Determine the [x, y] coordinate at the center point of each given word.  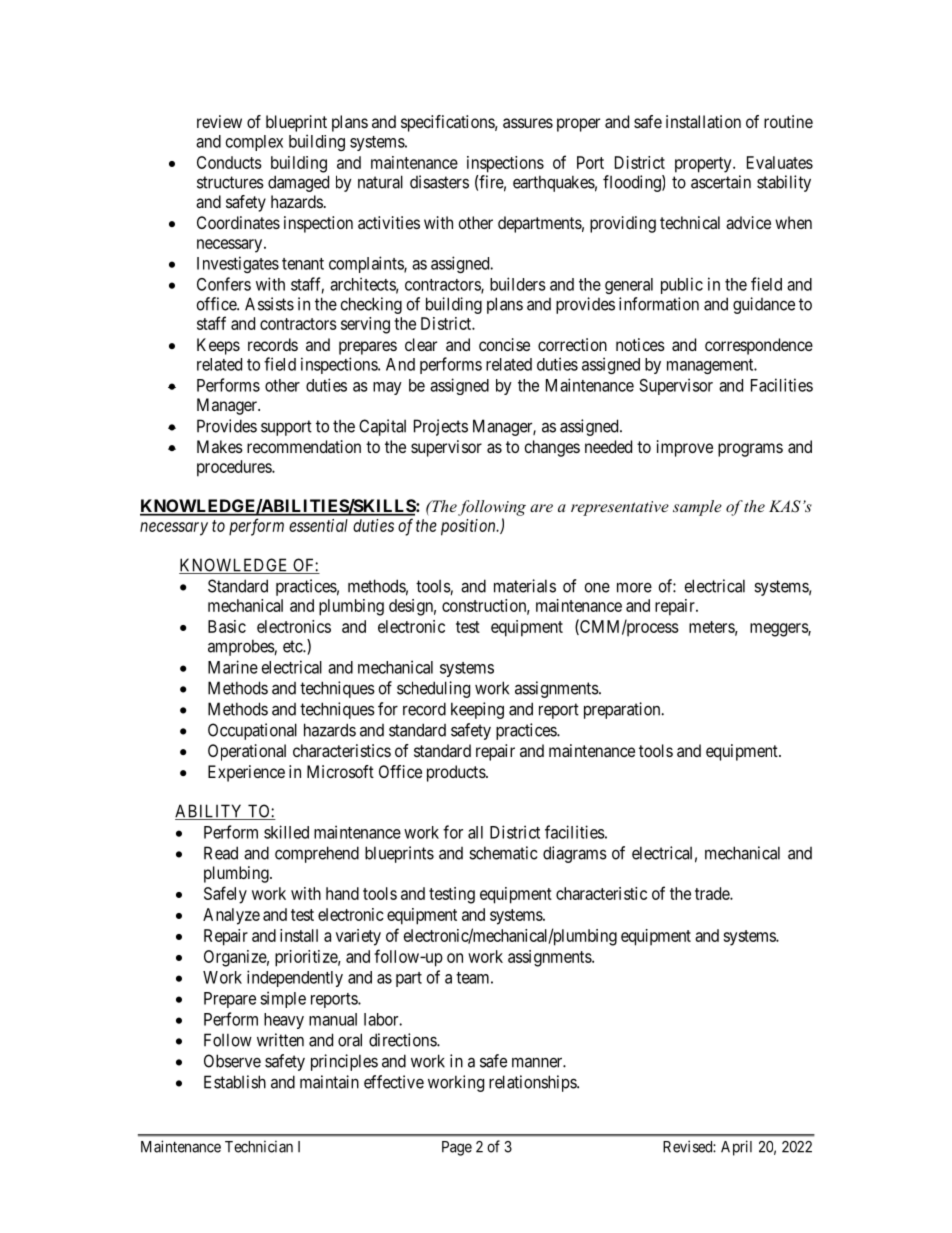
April [736, 1148]
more [634, 587]
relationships [533, 1083]
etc [293, 646]
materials [525, 586]
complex [254, 143]
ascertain [721, 182]
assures [528, 123]
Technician [259, 1147]
